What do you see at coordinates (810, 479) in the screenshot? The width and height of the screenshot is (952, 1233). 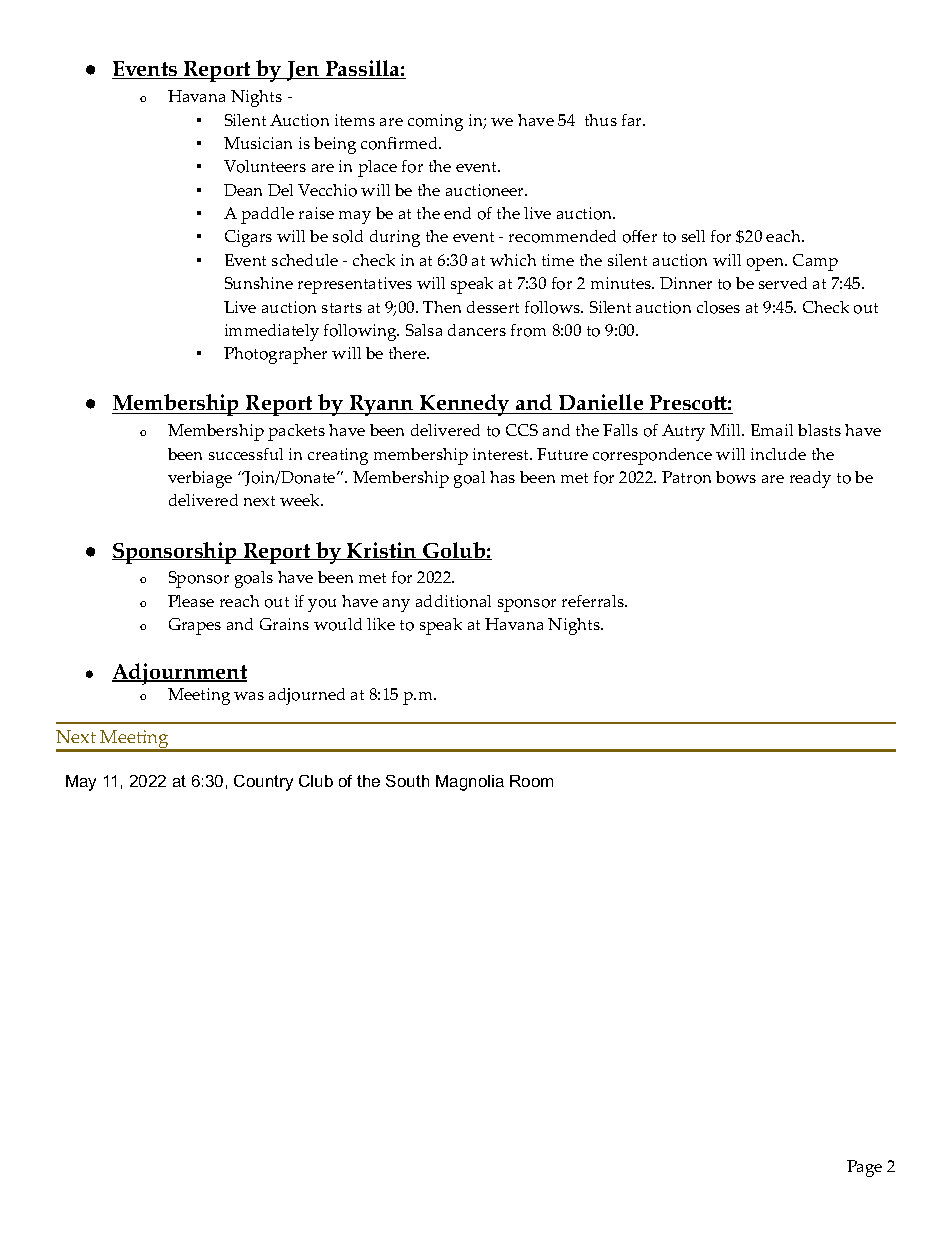 I see `ready` at bounding box center [810, 479].
